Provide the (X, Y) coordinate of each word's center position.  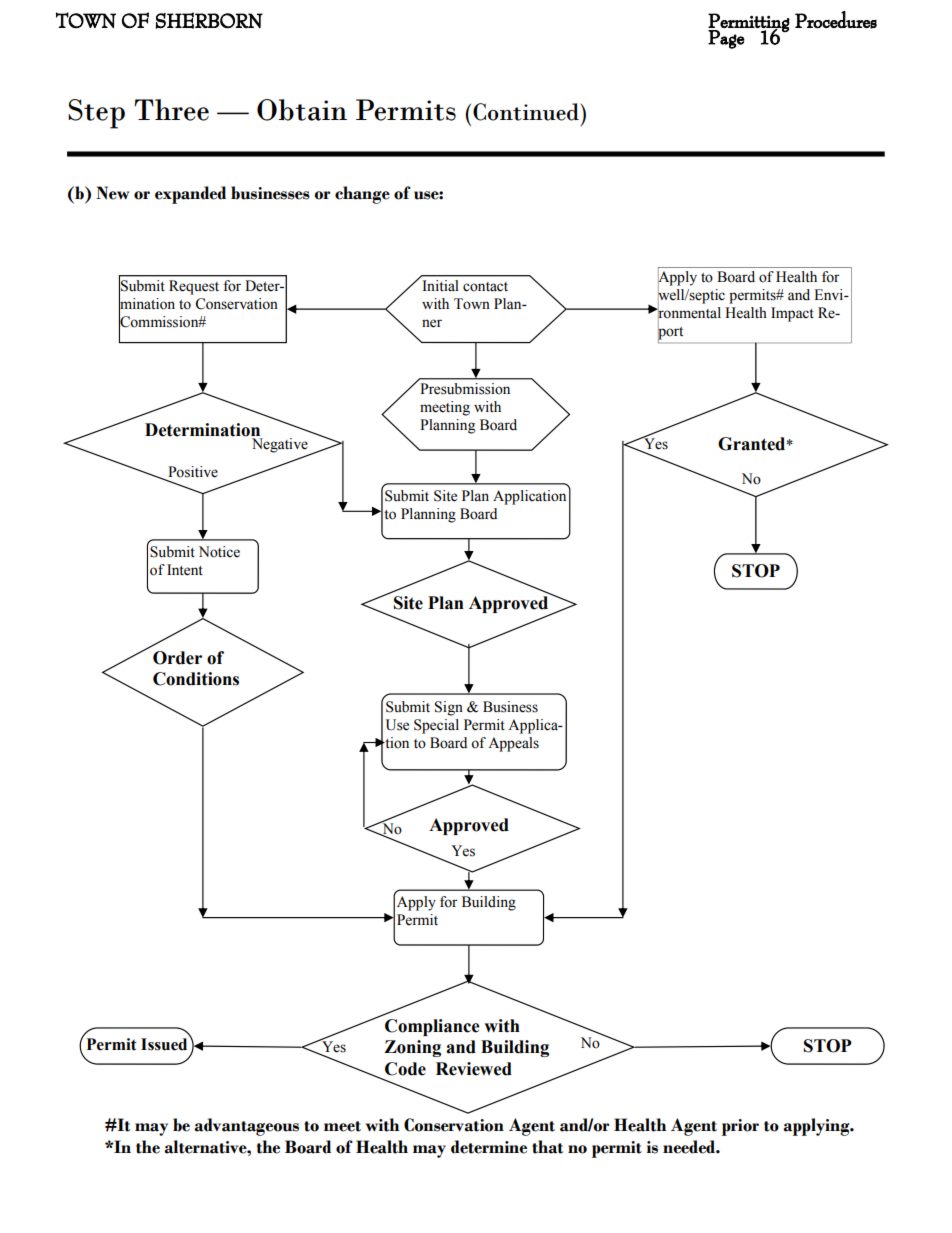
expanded (190, 195)
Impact (792, 314)
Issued (165, 1043)
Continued (526, 112)
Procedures (836, 20)
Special (436, 726)
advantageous (246, 1127)
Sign (449, 708)
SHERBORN (209, 20)
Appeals (513, 744)
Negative (281, 446)
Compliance (432, 1027)
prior (740, 1127)
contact (485, 287)
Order (177, 658)
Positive (192, 473)
